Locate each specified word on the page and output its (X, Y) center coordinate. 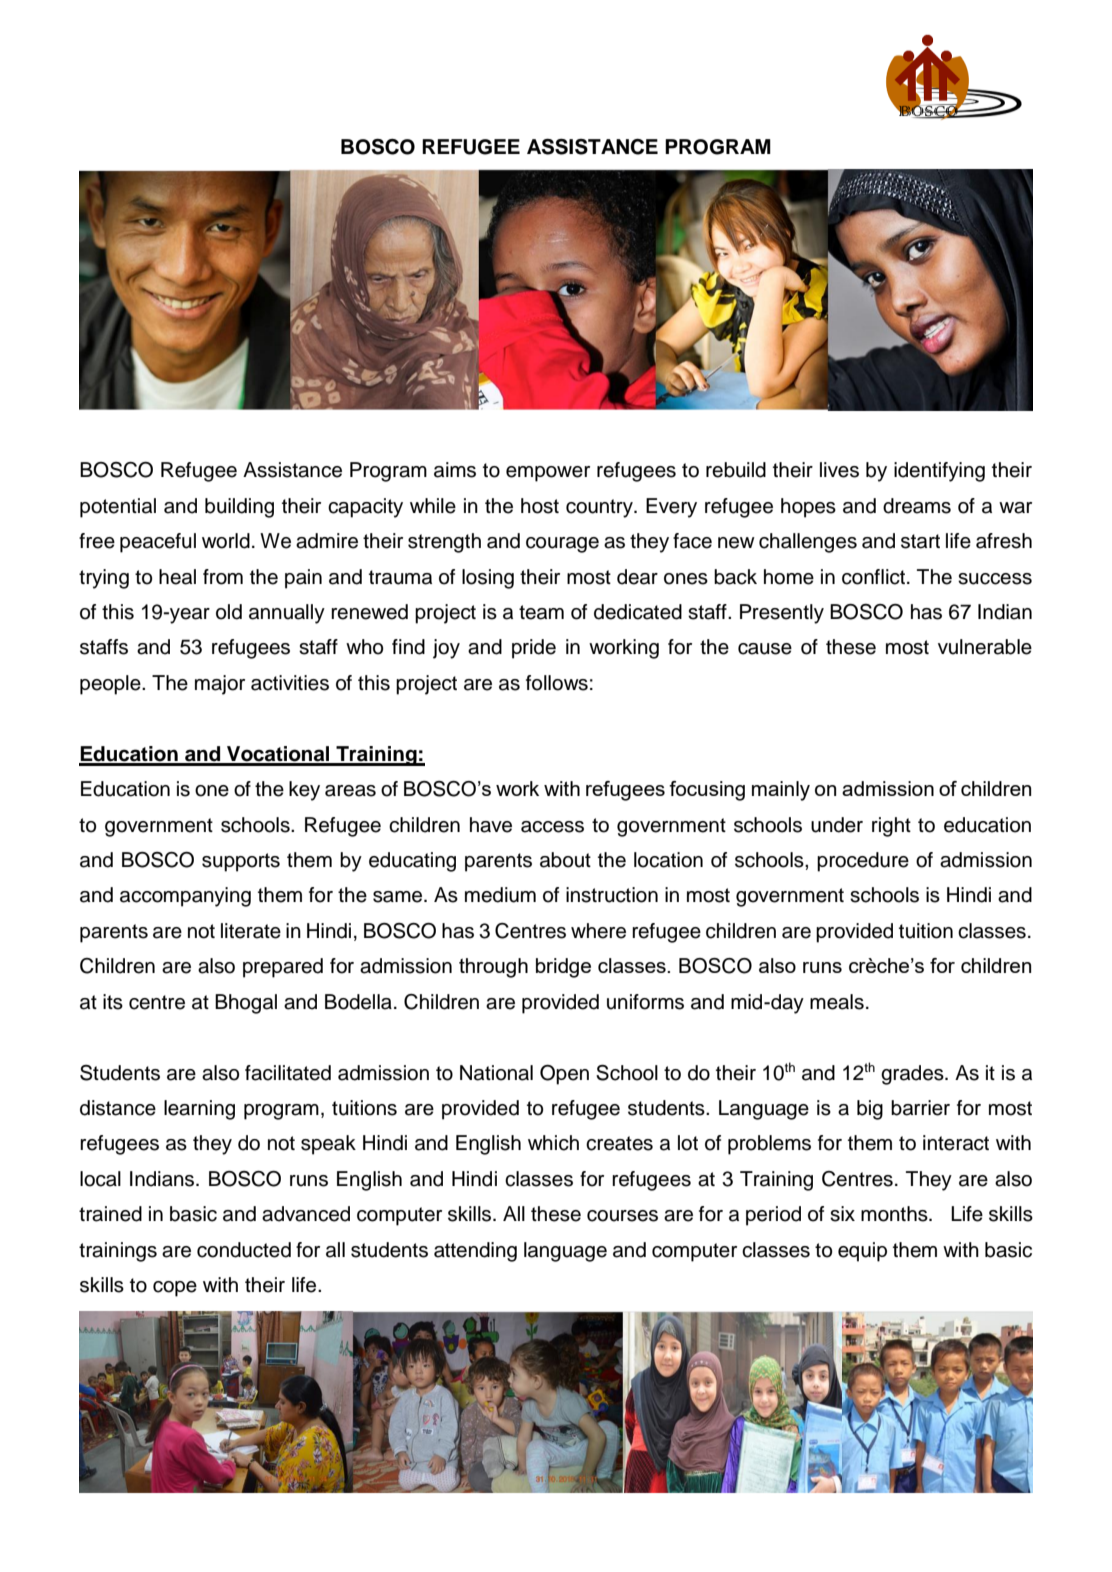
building (239, 508)
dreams (917, 506)
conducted (244, 1250)
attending (475, 1252)
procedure (863, 862)
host (540, 506)
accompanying (185, 897)
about (565, 860)
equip (862, 1252)
